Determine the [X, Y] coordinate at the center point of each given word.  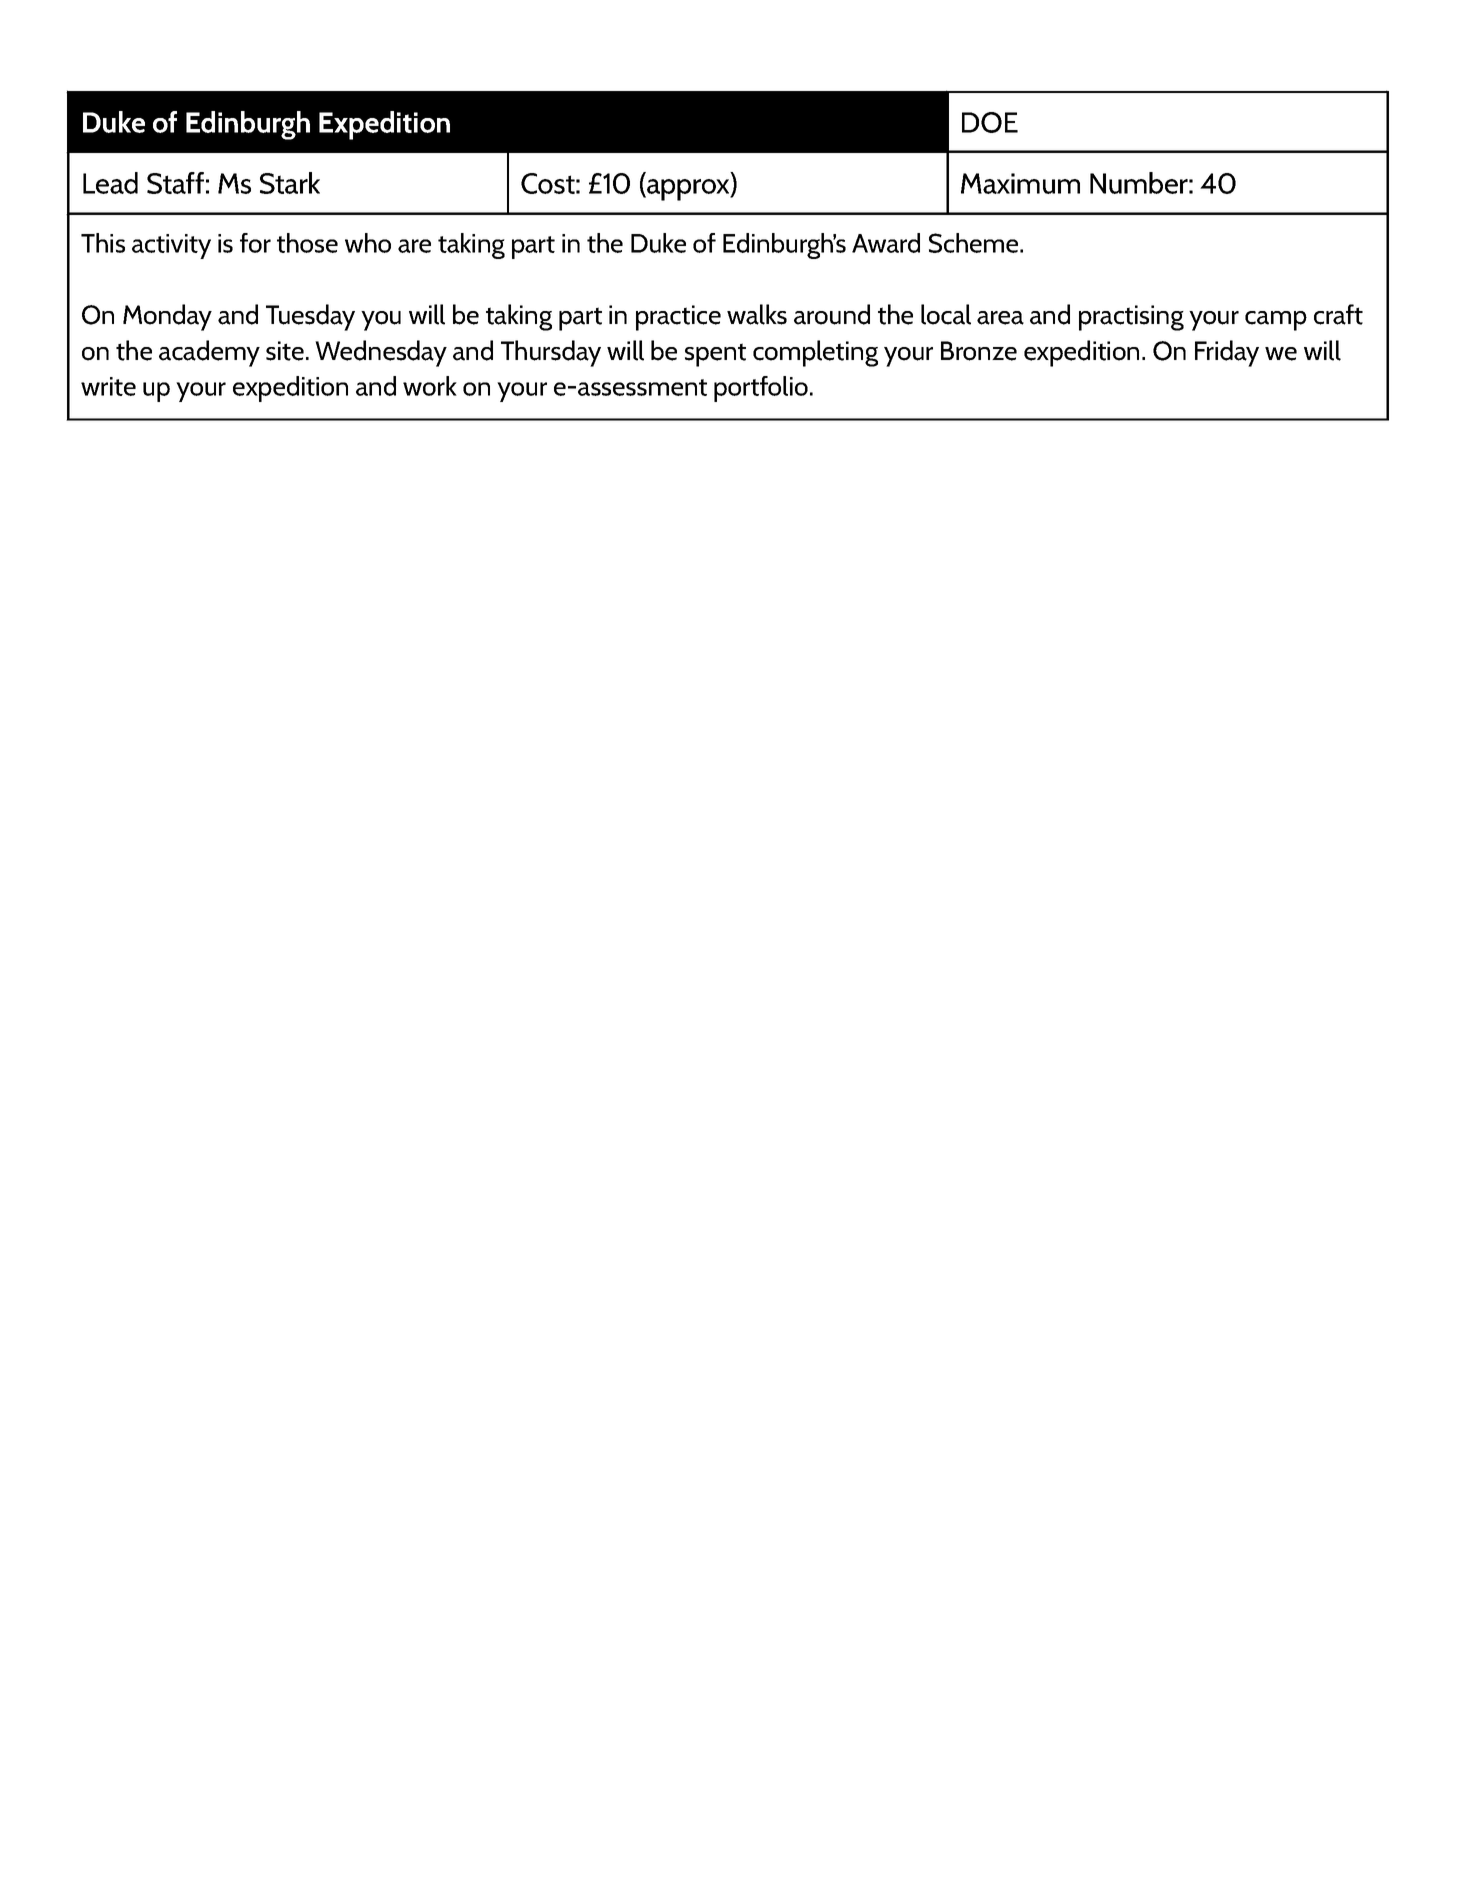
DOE [990, 122]
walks [757, 314]
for [255, 243]
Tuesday [310, 317]
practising [1131, 318]
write [108, 386]
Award [886, 243]
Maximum [1020, 183]
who [368, 243]
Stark [290, 183]
